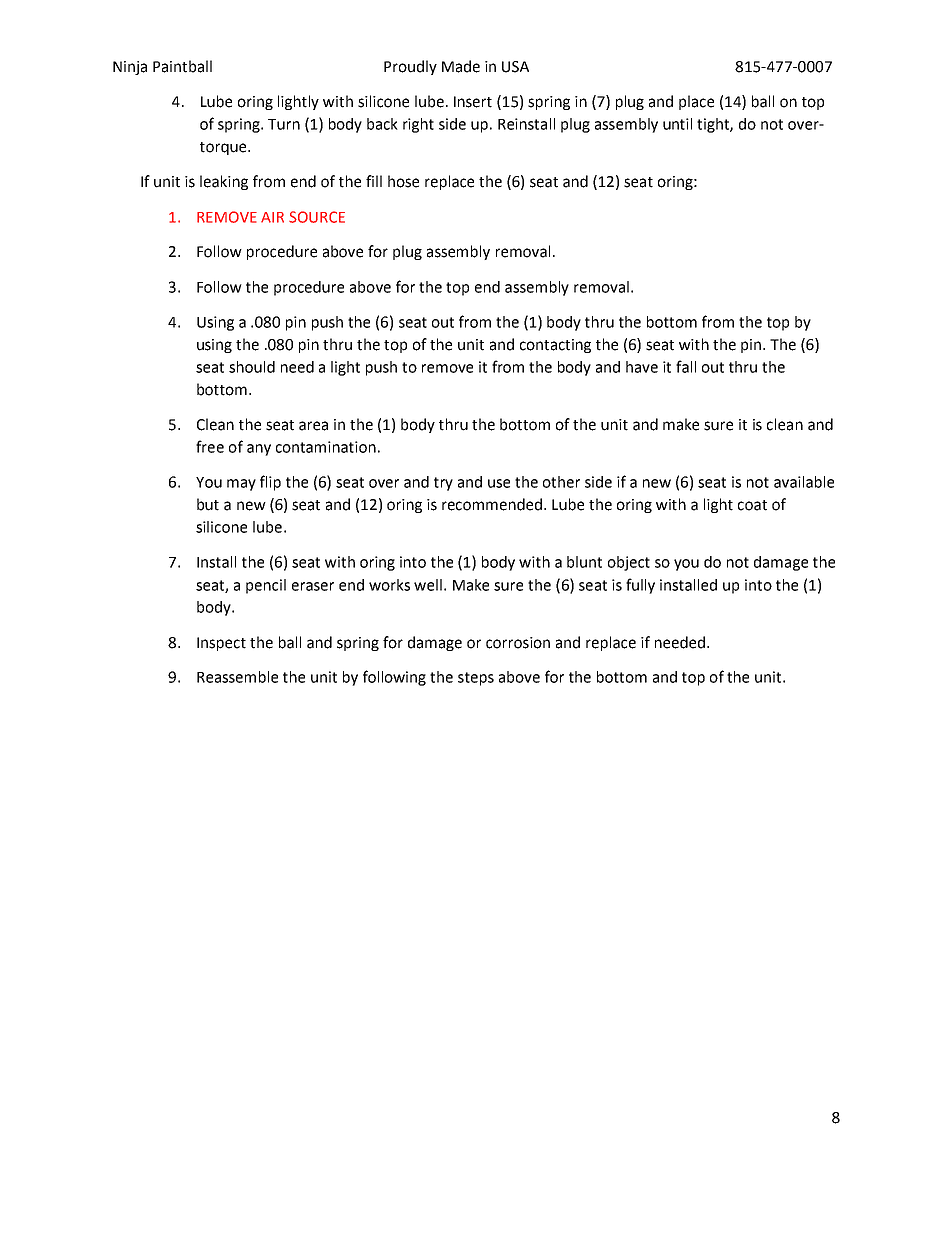  I want to click on steps, so click(476, 679).
